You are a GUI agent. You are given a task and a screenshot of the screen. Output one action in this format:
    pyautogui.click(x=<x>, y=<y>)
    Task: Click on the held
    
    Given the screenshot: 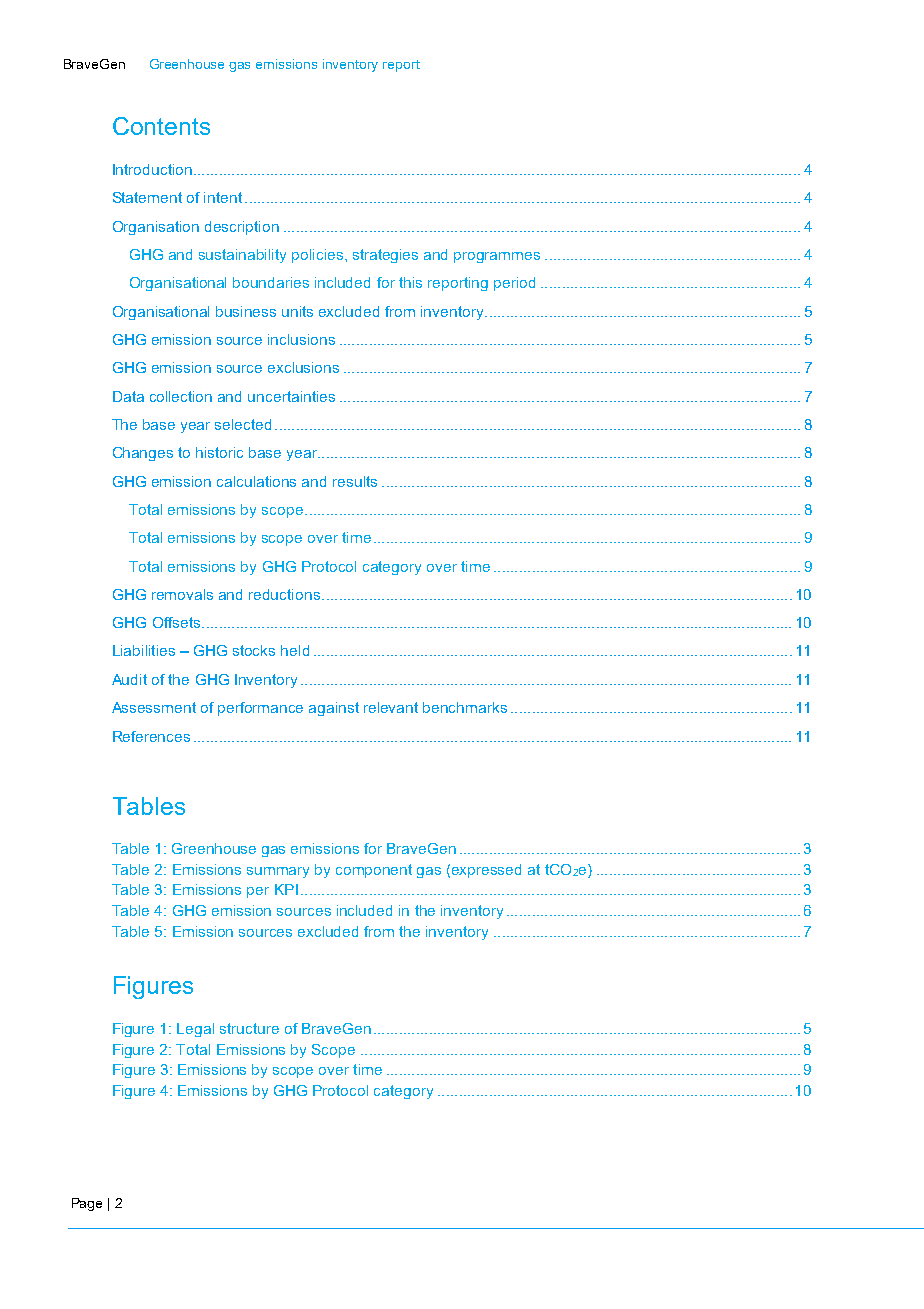 What is the action you would take?
    pyautogui.click(x=295, y=650)
